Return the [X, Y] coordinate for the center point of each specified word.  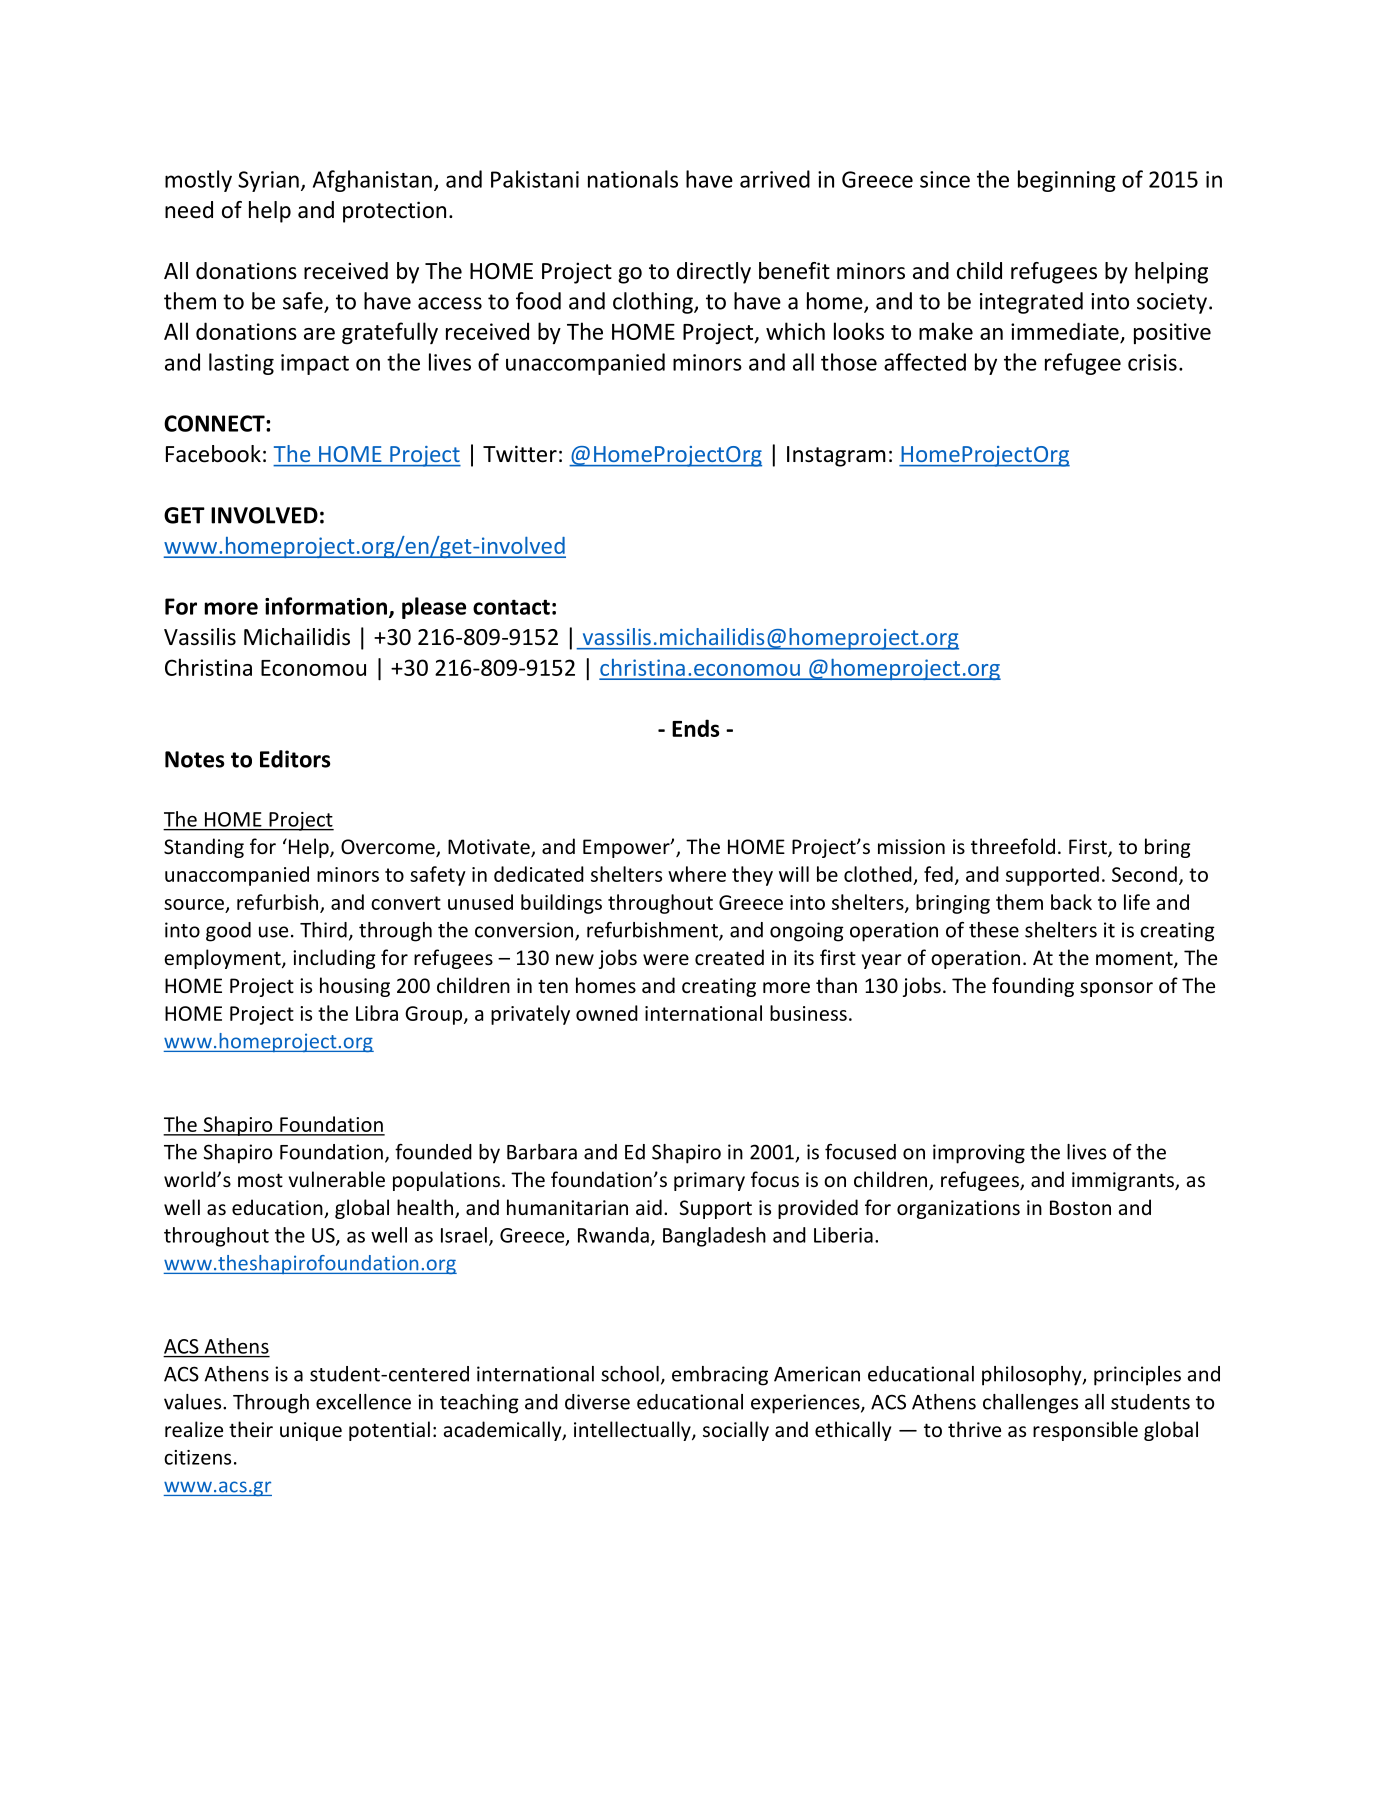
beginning [1067, 181]
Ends [696, 728]
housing [355, 987]
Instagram [836, 456]
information [326, 606]
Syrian [268, 181]
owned [607, 1013]
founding [1033, 987]
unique [311, 1431]
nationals [633, 179]
